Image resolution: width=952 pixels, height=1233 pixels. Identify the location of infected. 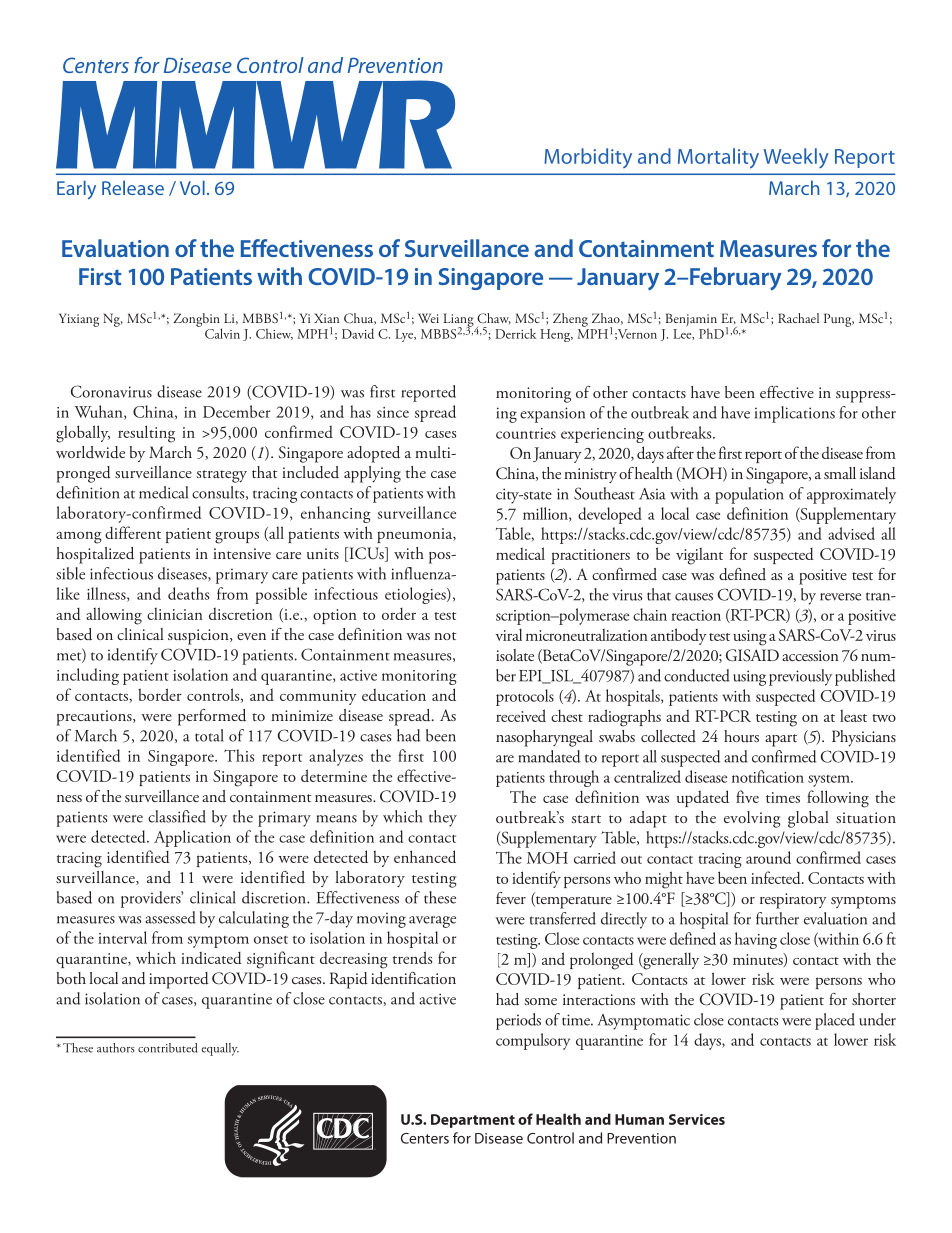
(777, 877).
